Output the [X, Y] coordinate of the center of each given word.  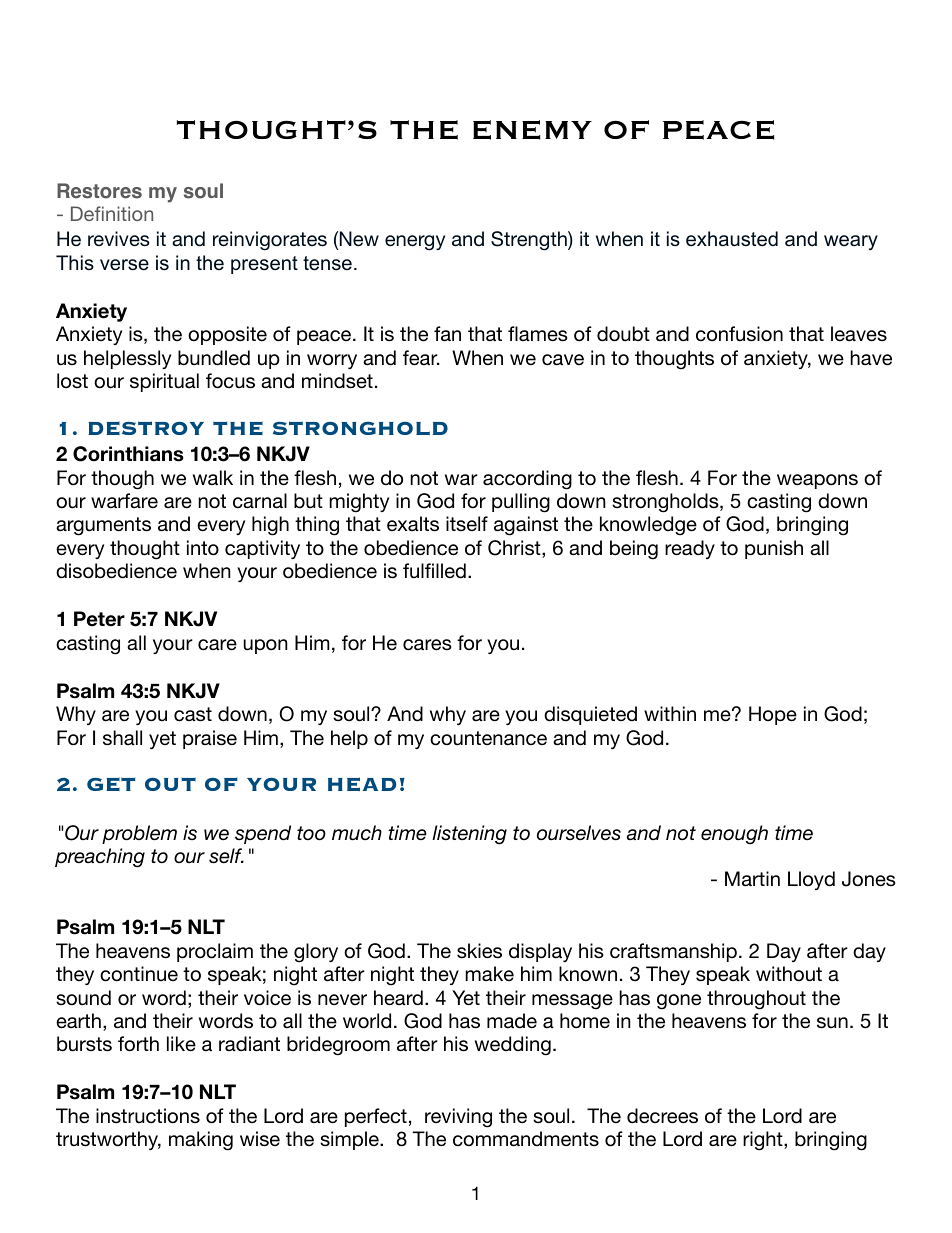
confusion [739, 334]
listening [469, 835]
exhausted [732, 239]
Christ [515, 549]
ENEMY [532, 130]
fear [421, 358]
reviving [458, 1118]
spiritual [164, 382]
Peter [99, 619]
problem [139, 834]
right [764, 1141]
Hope [773, 715]
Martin [752, 879]
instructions [148, 1116]
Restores [99, 191]
